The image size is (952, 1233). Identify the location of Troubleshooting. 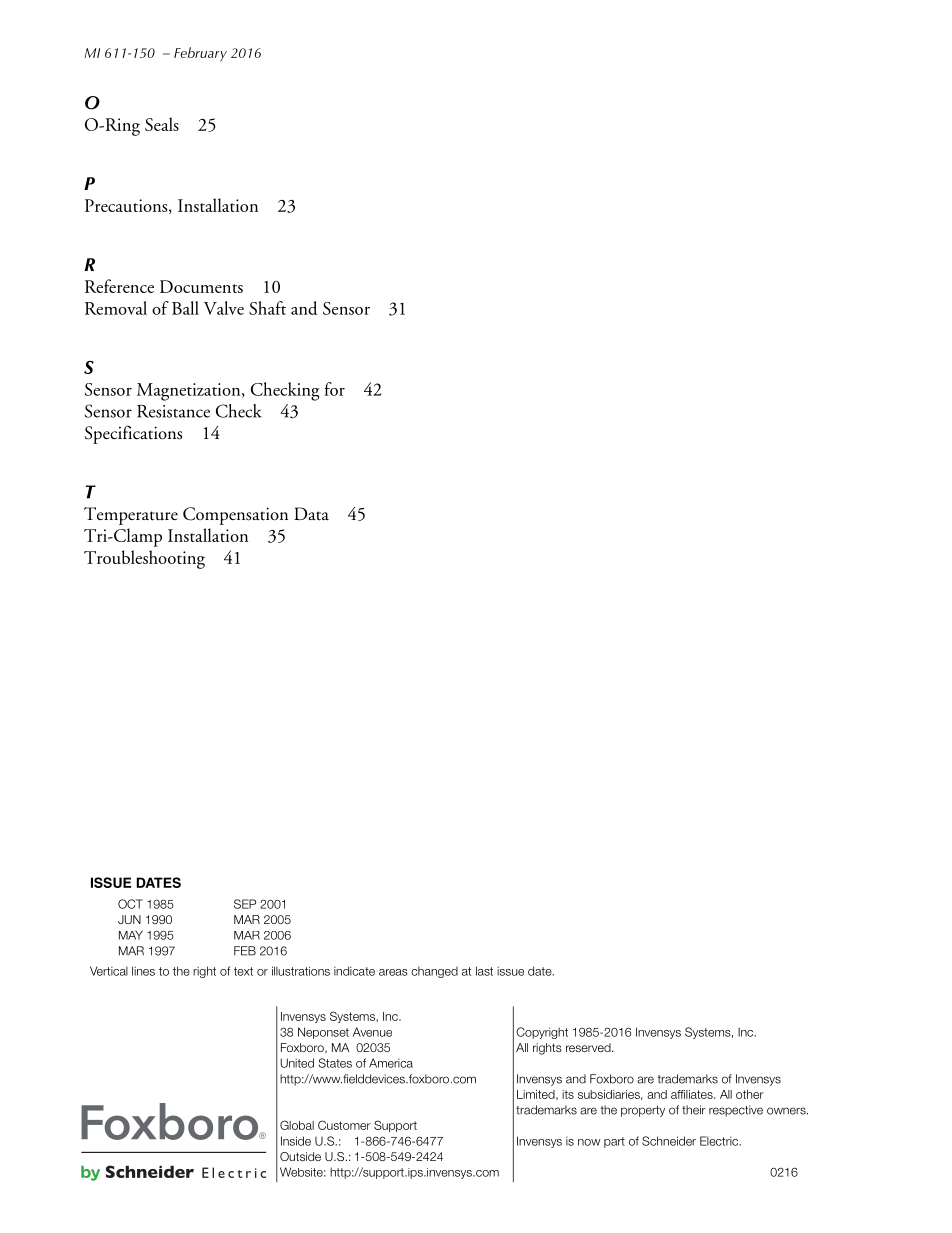
(144, 559).
